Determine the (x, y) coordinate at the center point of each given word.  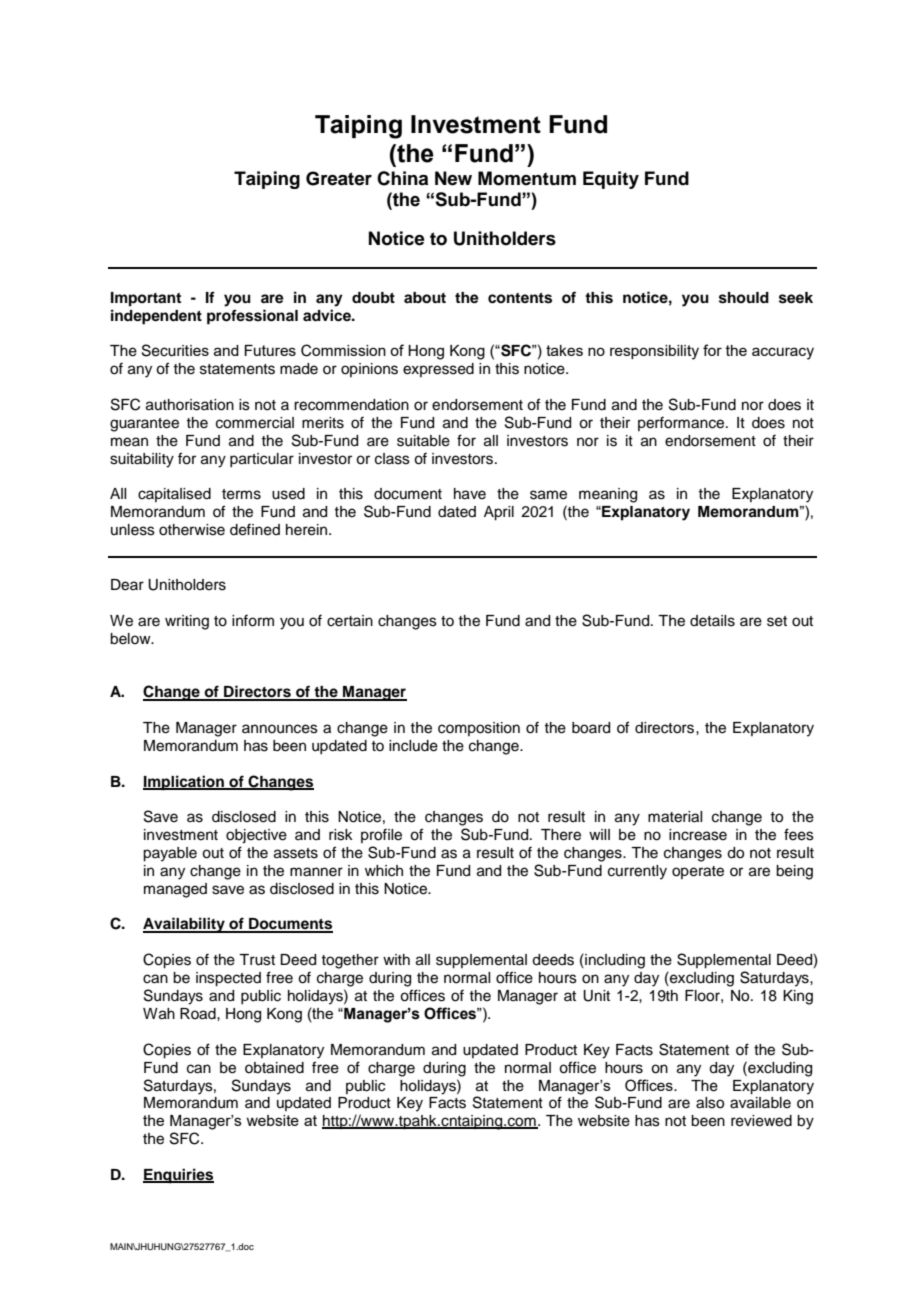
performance (682, 423)
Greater (339, 178)
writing (187, 622)
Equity (611, 180)
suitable (423, 441)
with (396, 959)
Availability (185, 925)
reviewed (761, 1121)
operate (698, 872)
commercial (255, 423)
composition (479, 729)
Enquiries (178, 1176)
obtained (274, 1068)
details (712, 621)
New (453, 178)
